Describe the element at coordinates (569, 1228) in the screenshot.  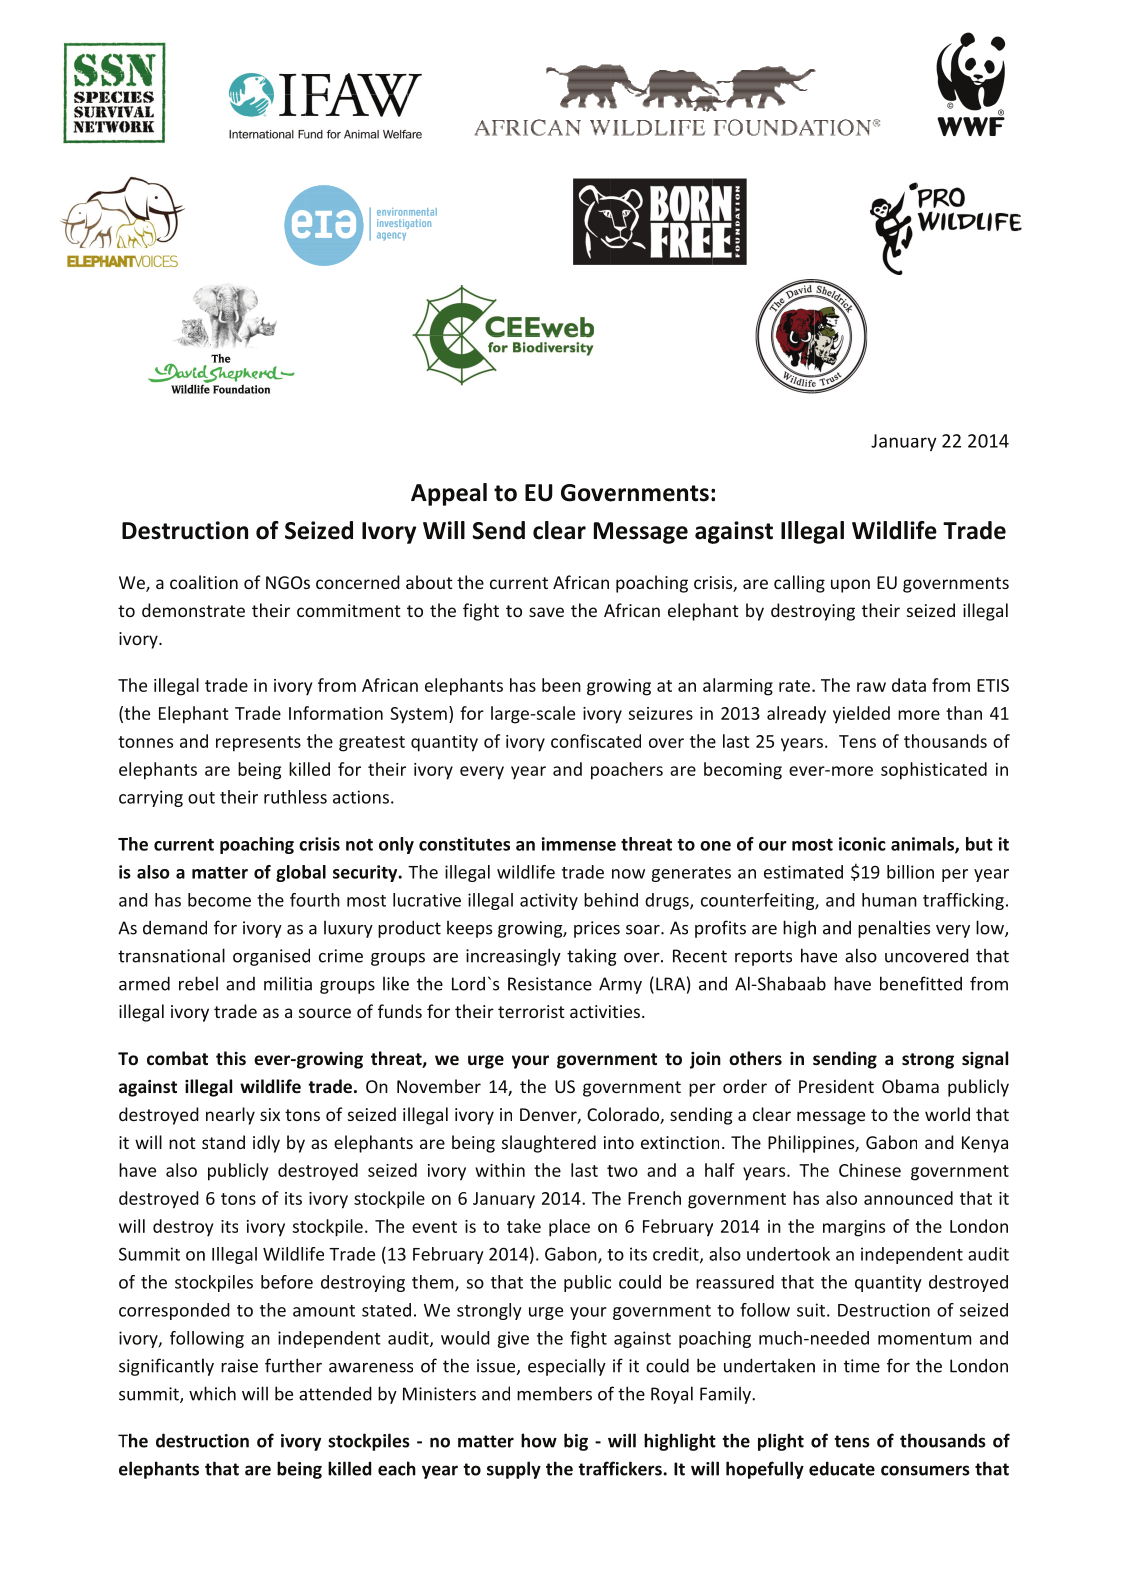
I see `place` at that location.
